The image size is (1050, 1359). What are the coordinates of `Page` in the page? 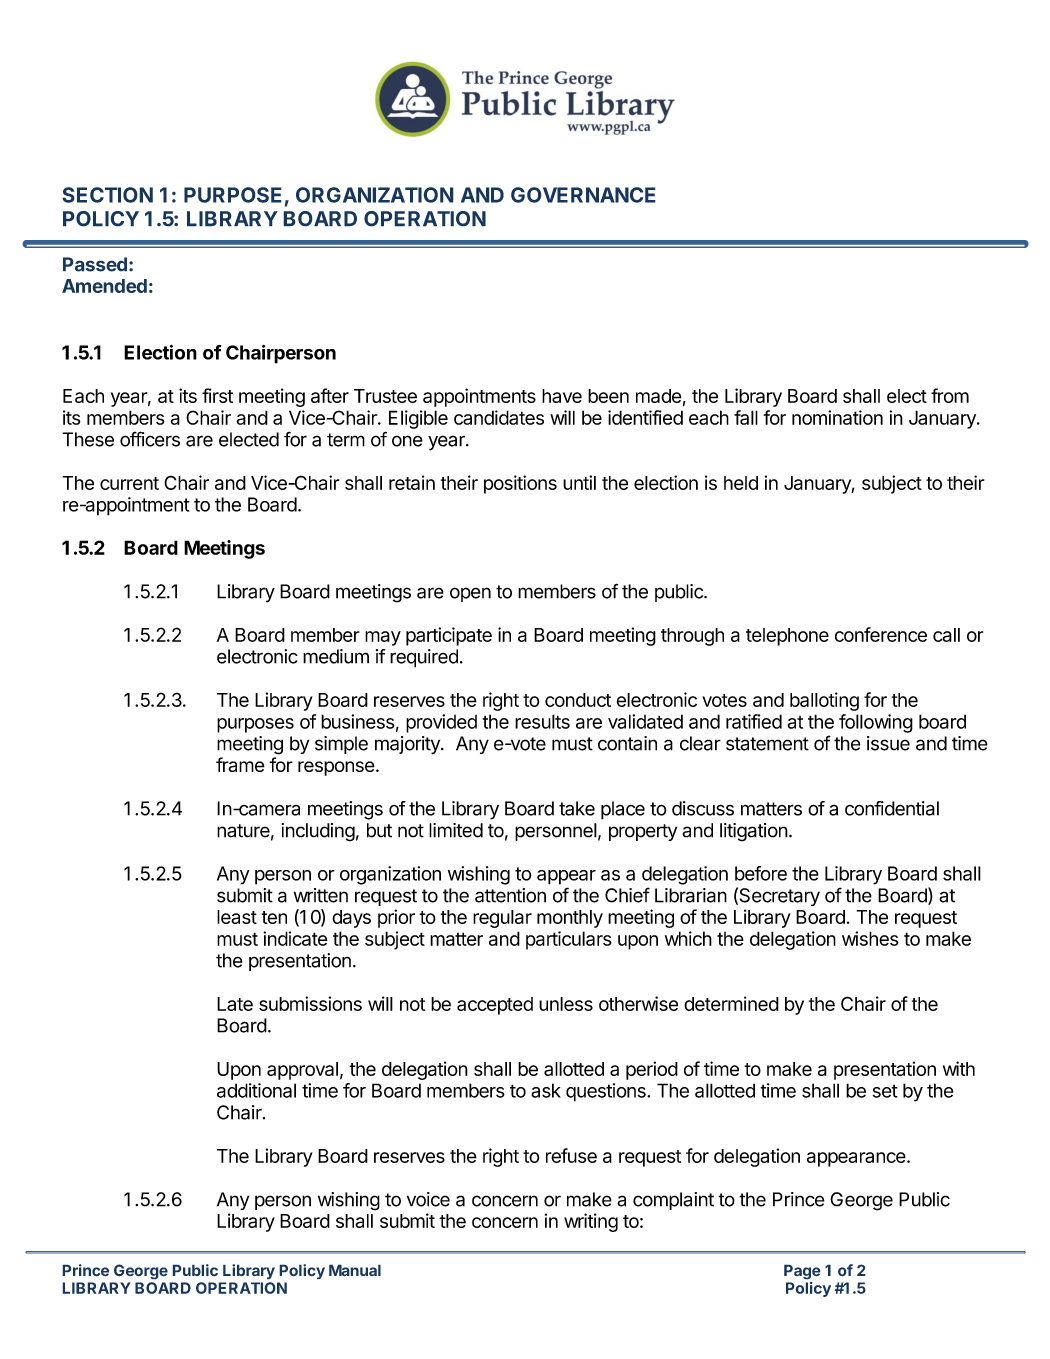 It's located at (802, 1272).
